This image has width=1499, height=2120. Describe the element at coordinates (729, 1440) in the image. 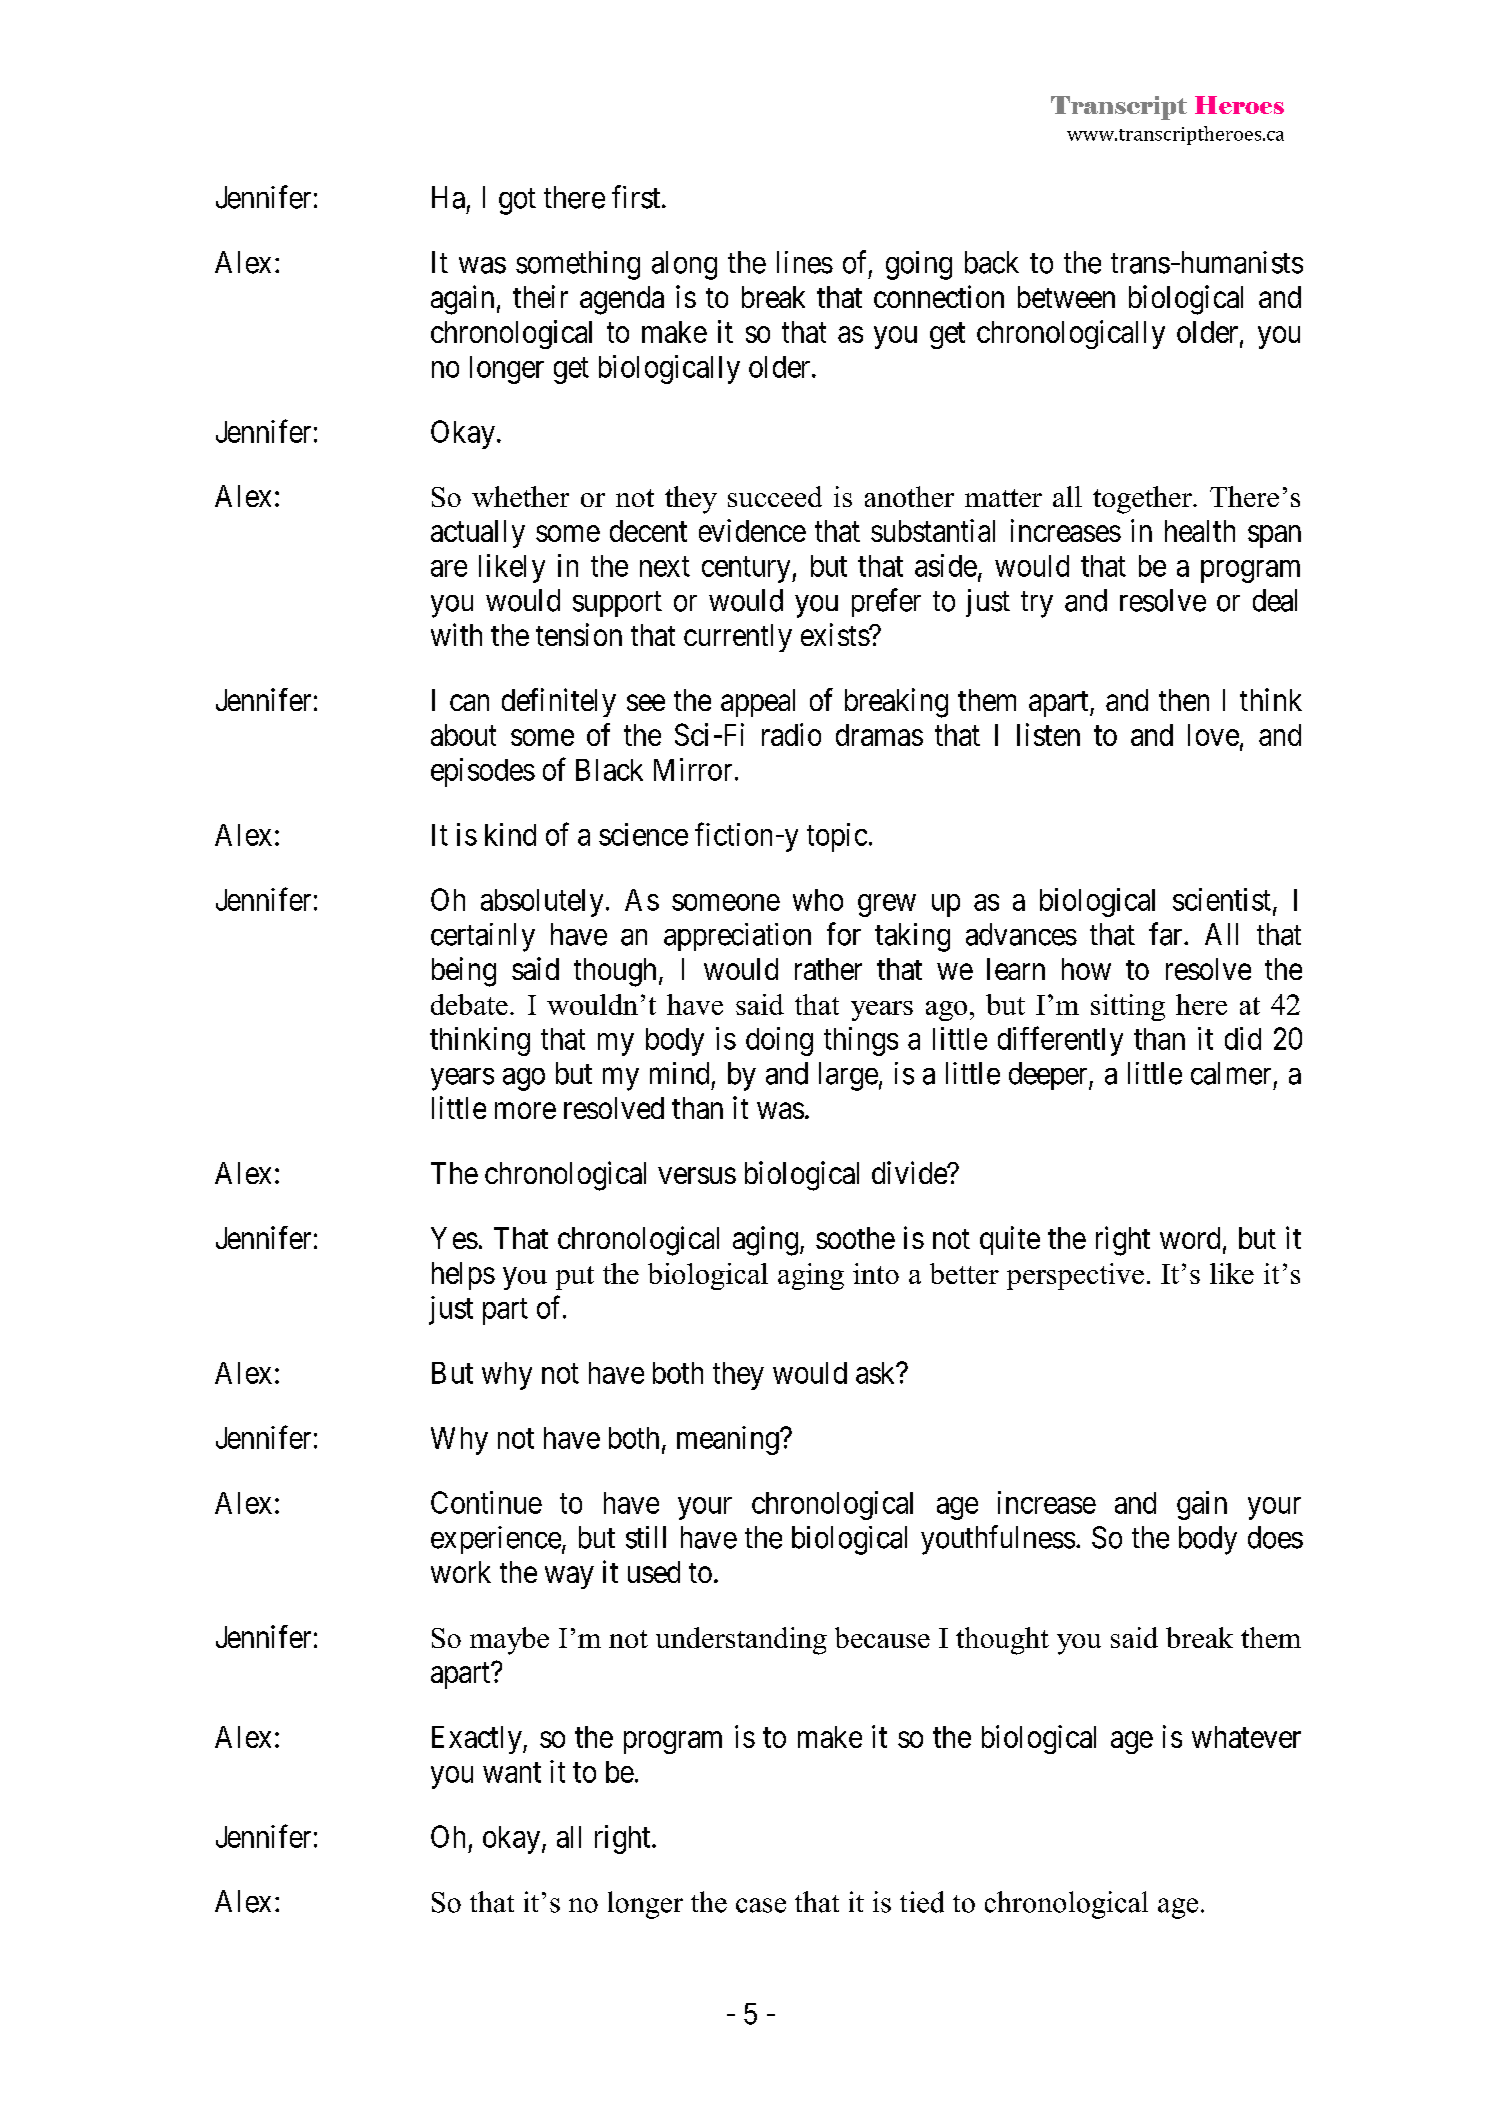

I see `meaning` at that location.
